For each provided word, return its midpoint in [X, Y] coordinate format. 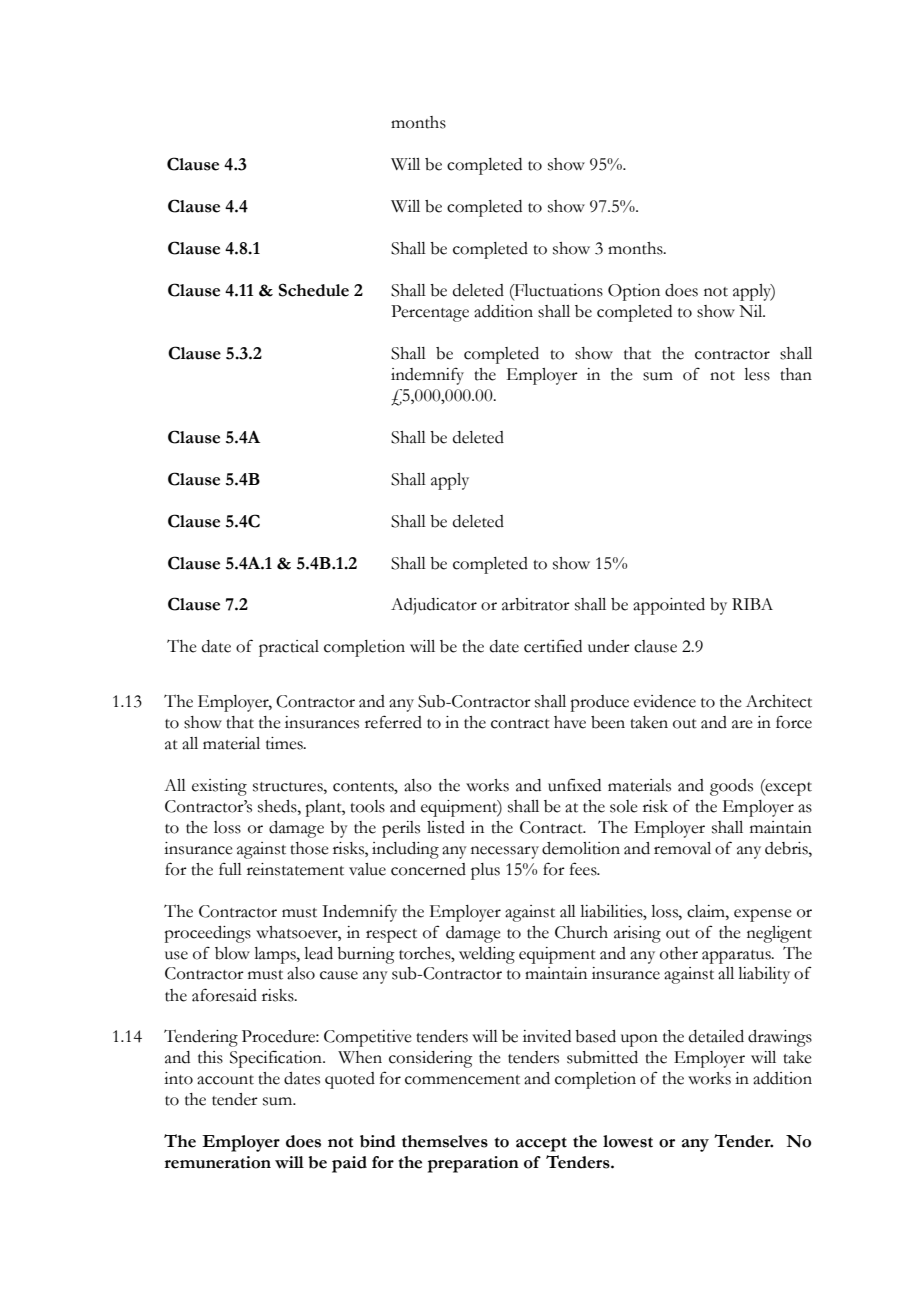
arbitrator [536, 604]
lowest [628, 1141]
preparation [473, 1164]
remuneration [218, 1162]
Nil [752, 311]
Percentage [430, 313]
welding [487, 955]
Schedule [314, 290]
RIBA [752, 604]
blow [232, 953]
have [570, 722]
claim [707, 911]
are [742, 724]
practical [289, 648]
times [285, 743]
